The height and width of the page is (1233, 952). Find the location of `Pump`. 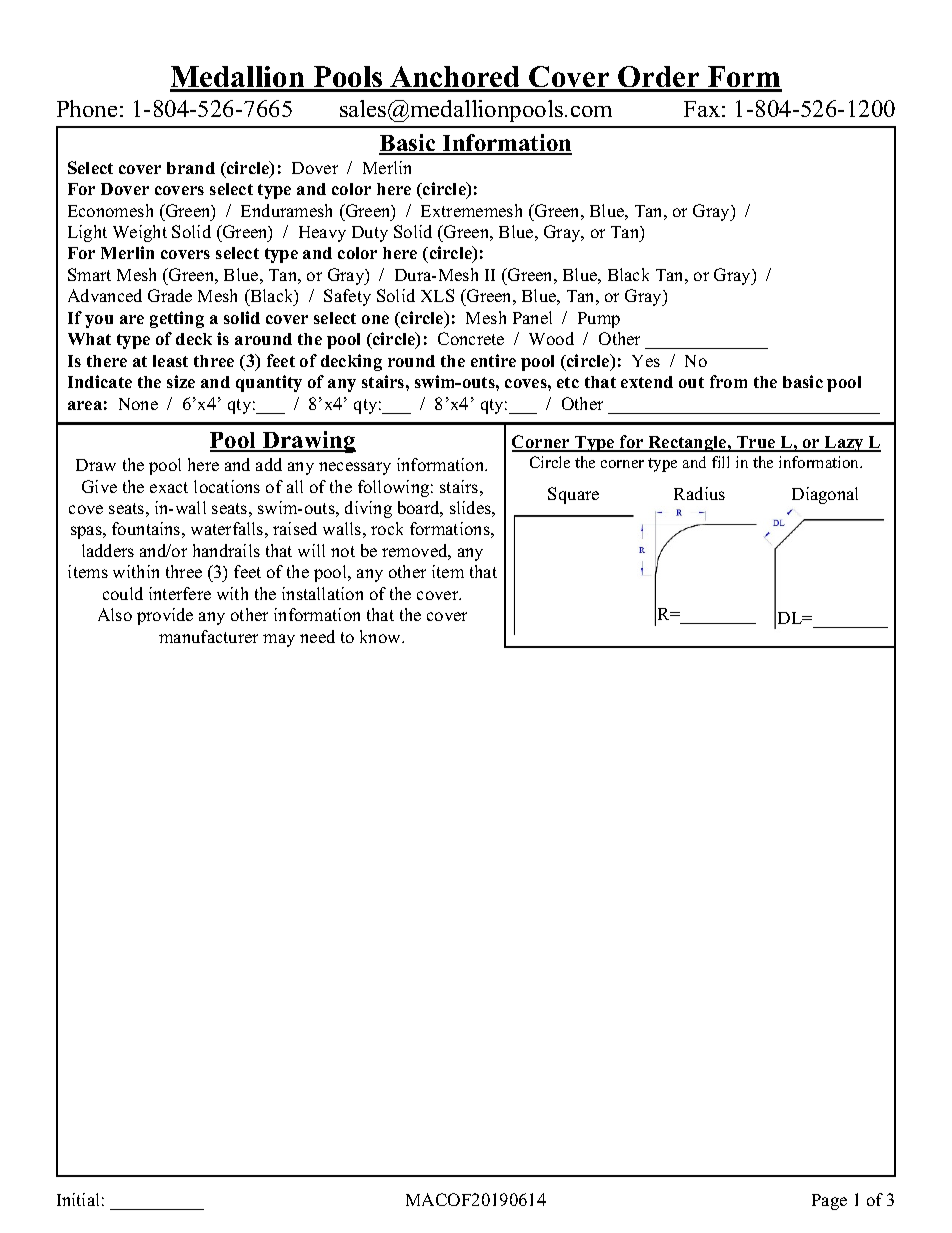

Pump is located at coordinates (599, 320).
